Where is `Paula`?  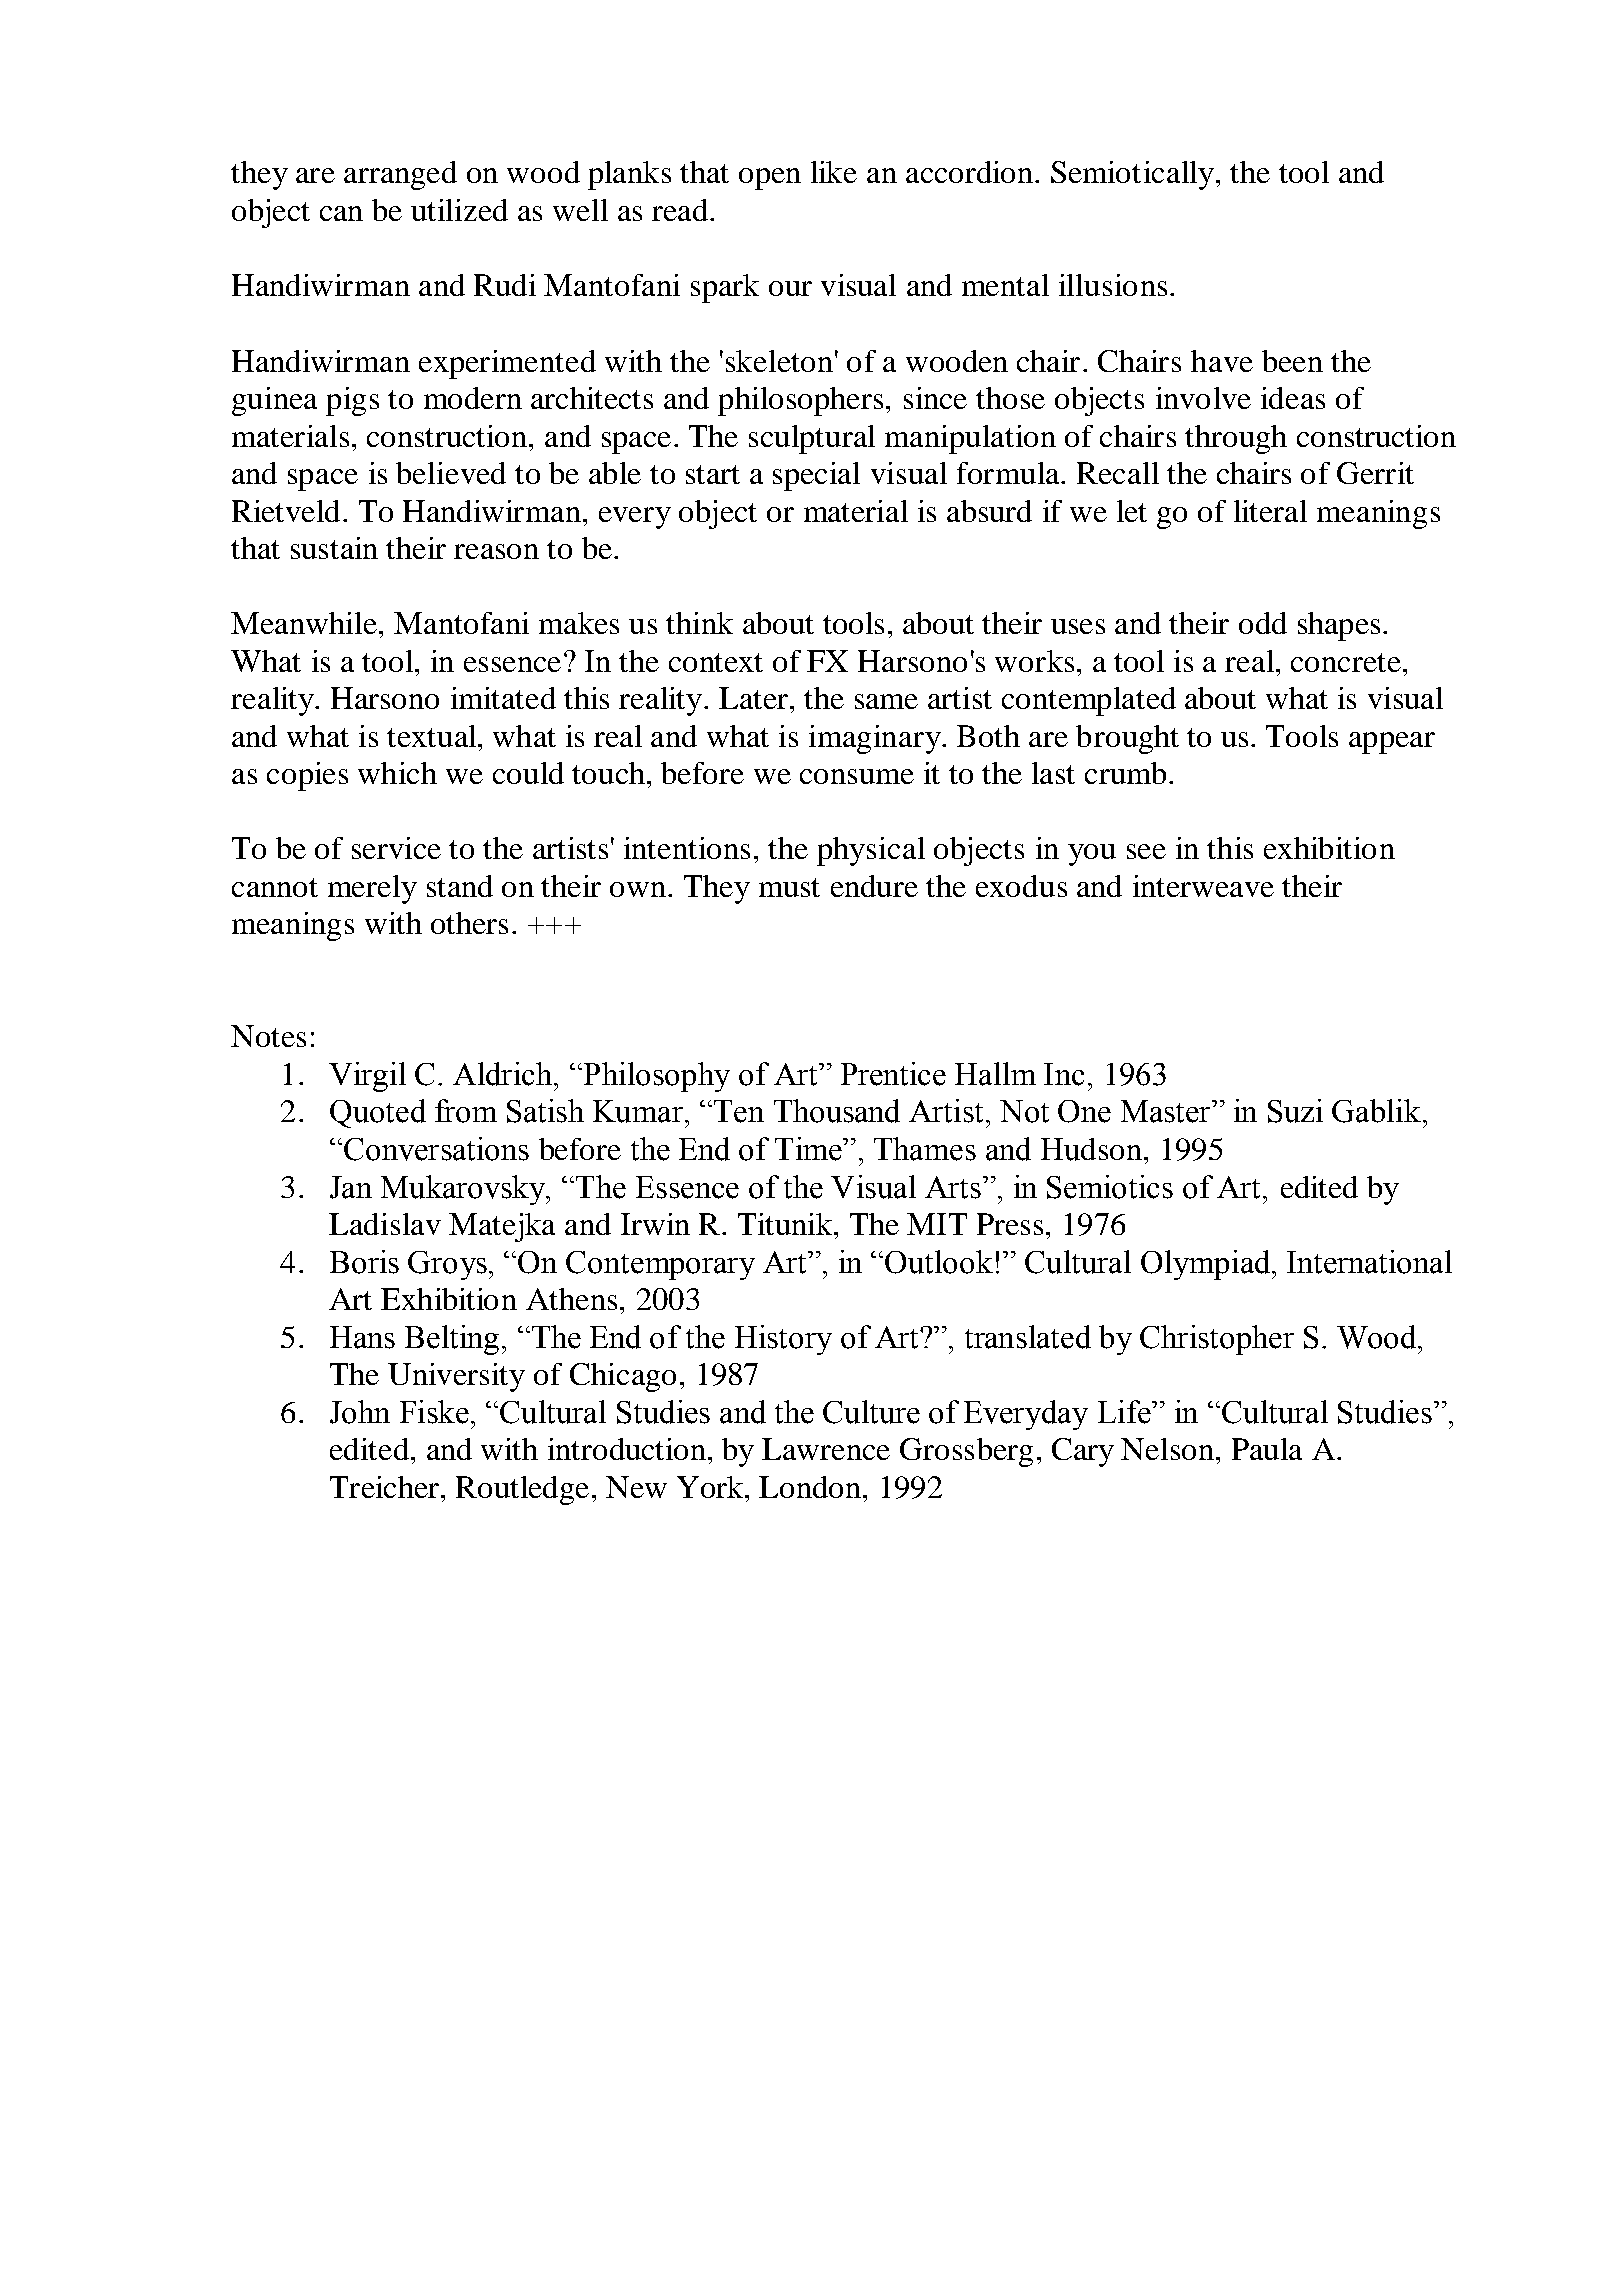 Paula is located at coordinates (1267, 1449).
